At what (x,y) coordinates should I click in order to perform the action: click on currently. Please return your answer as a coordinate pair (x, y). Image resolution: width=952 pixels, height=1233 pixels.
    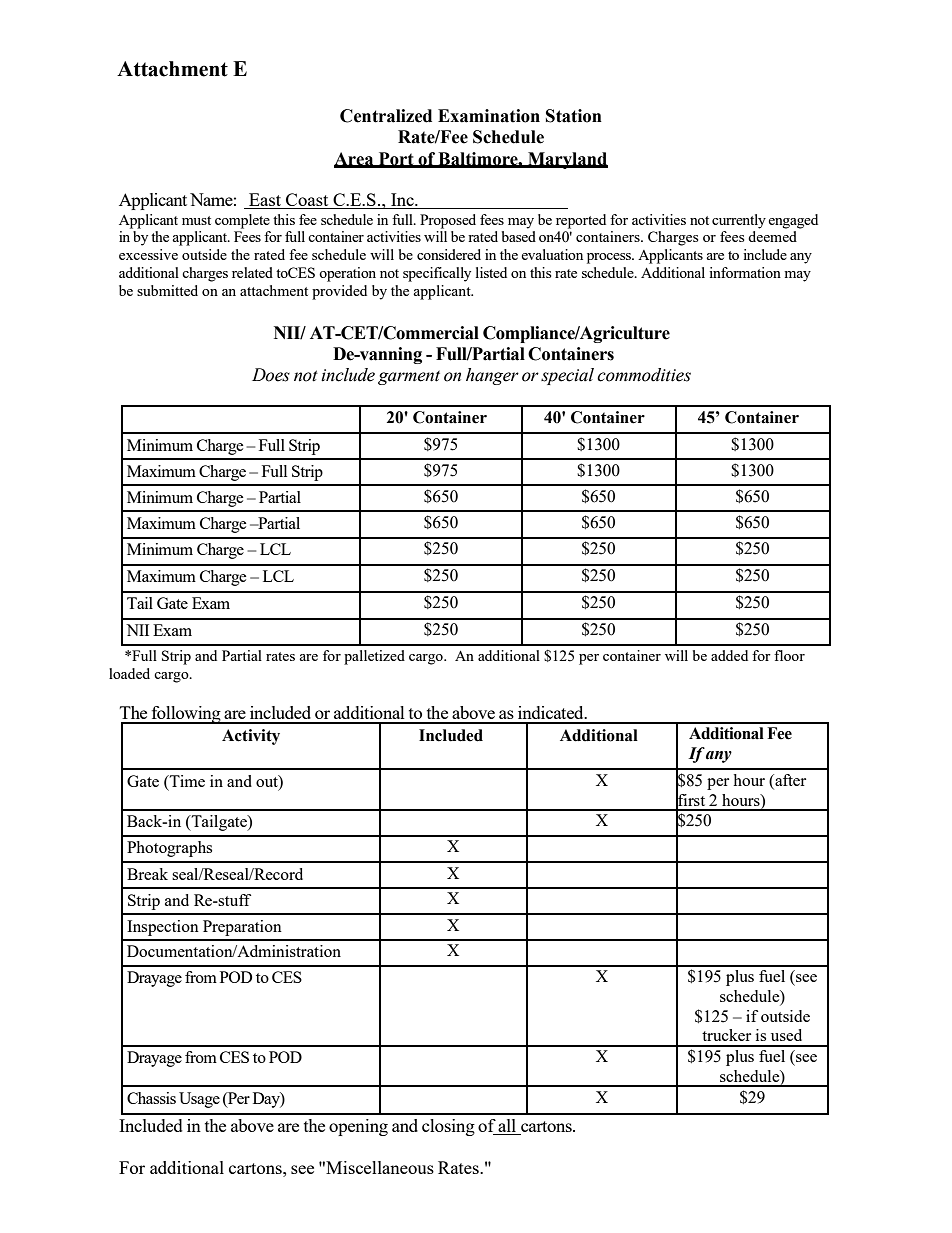
    Looking at the image, I should click on (739, 221).
